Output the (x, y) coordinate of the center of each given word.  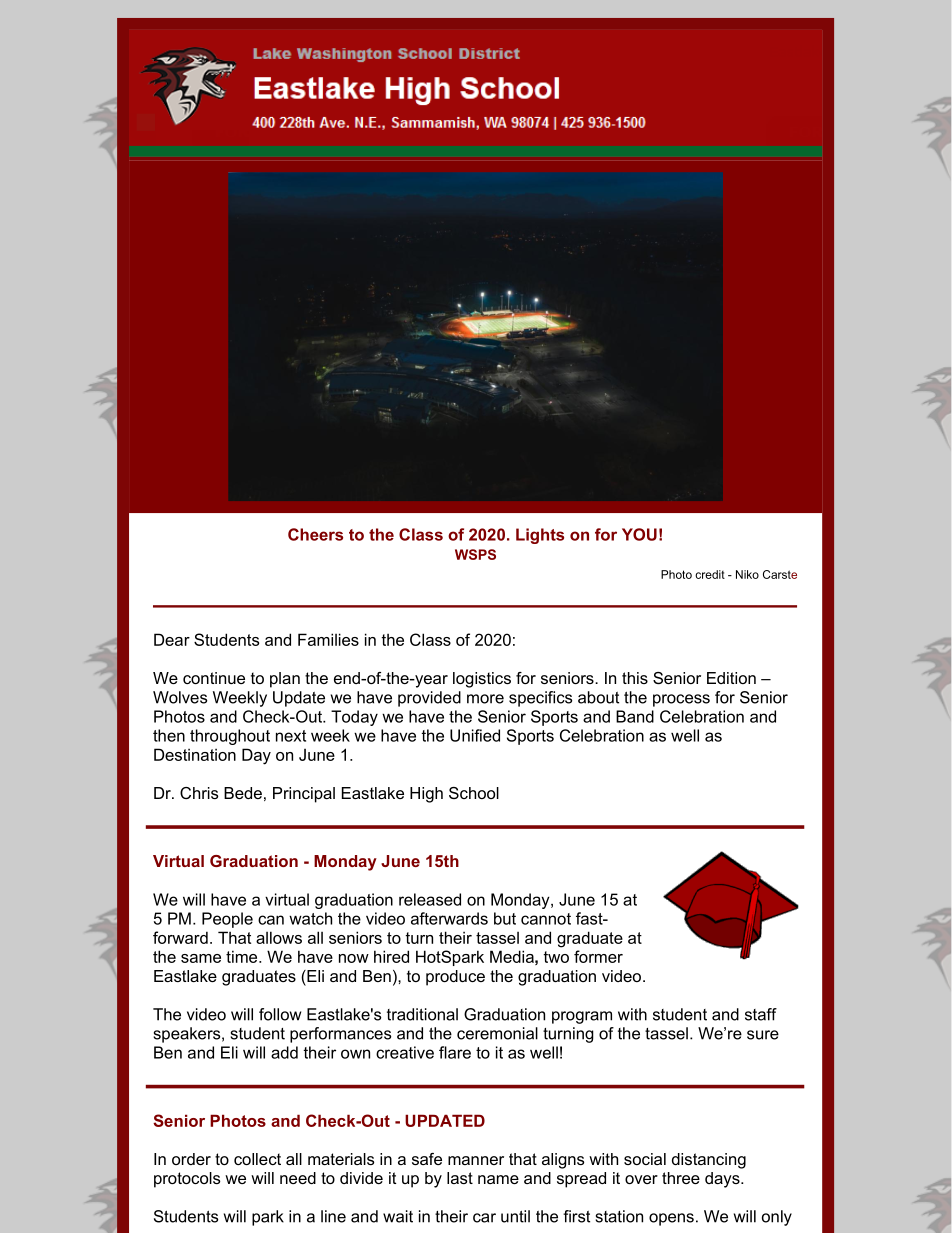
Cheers (315, 534)
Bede (243, 793)
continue (214, 678)
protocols (187, 1180)
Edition (731, 678)
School (474, 793)
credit (710, 574)
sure (763, 1035)
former (598, 956)
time (243, 956)
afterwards (449, 918)
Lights (540, 536)
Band (635, 716)
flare (455, 1052)
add (284, 1052)
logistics (482, 680)
